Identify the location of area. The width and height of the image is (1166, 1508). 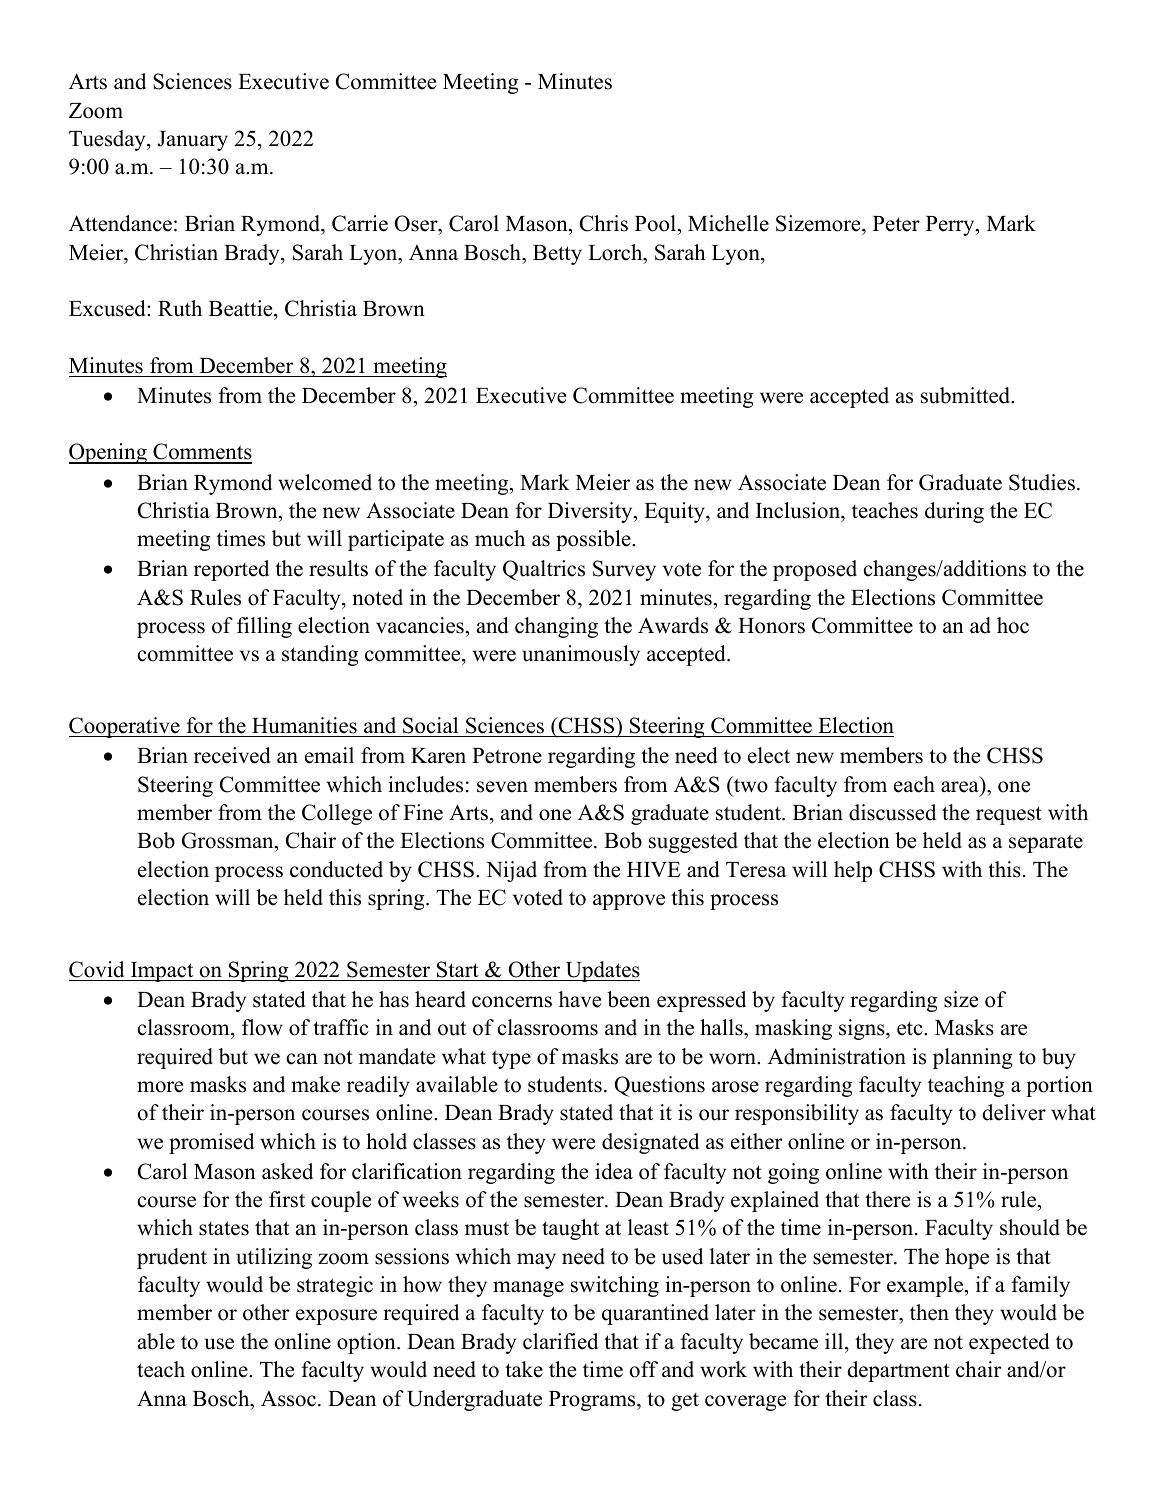
(960, 787).
